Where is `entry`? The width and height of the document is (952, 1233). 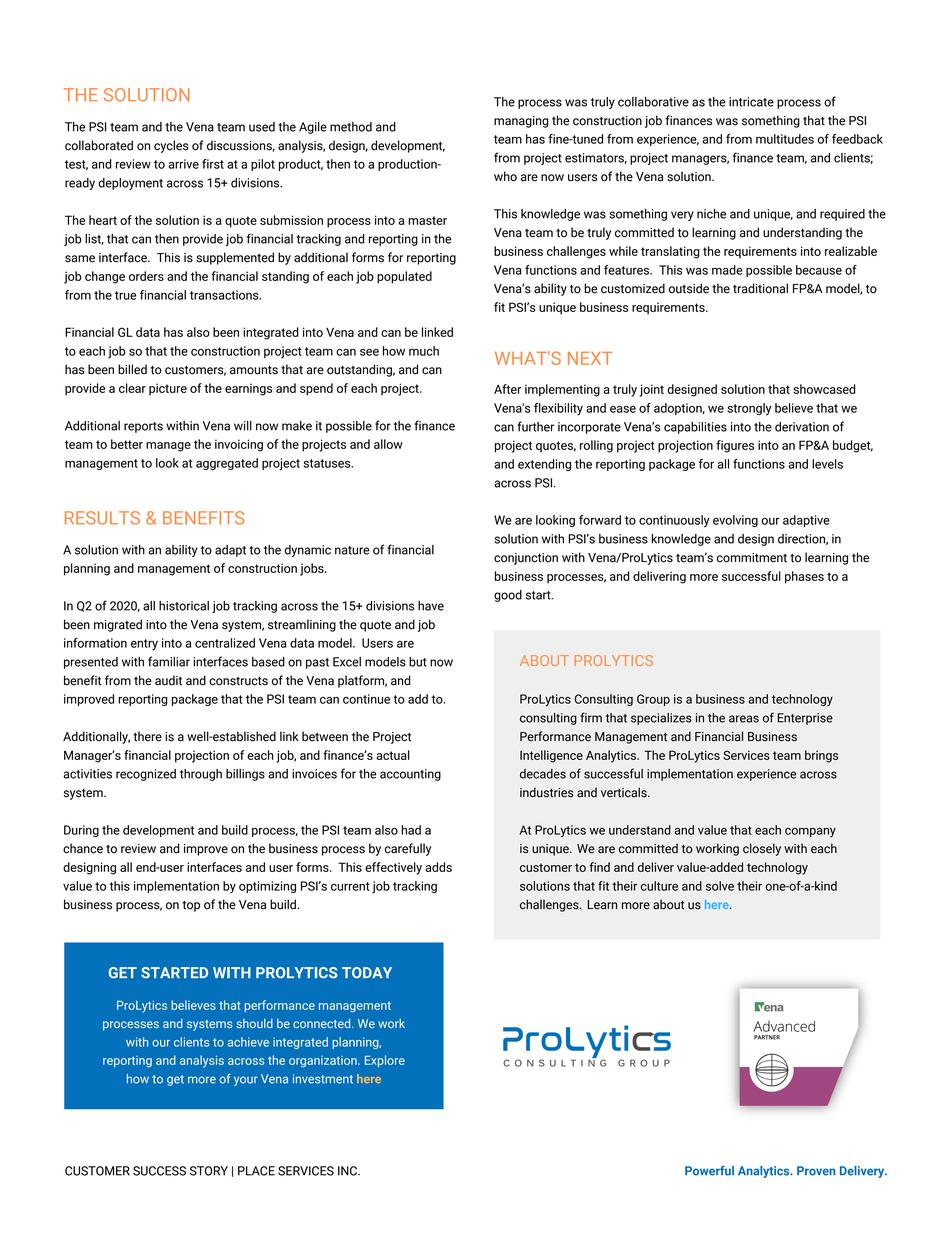 entry is located at coordinates (144, 645).
